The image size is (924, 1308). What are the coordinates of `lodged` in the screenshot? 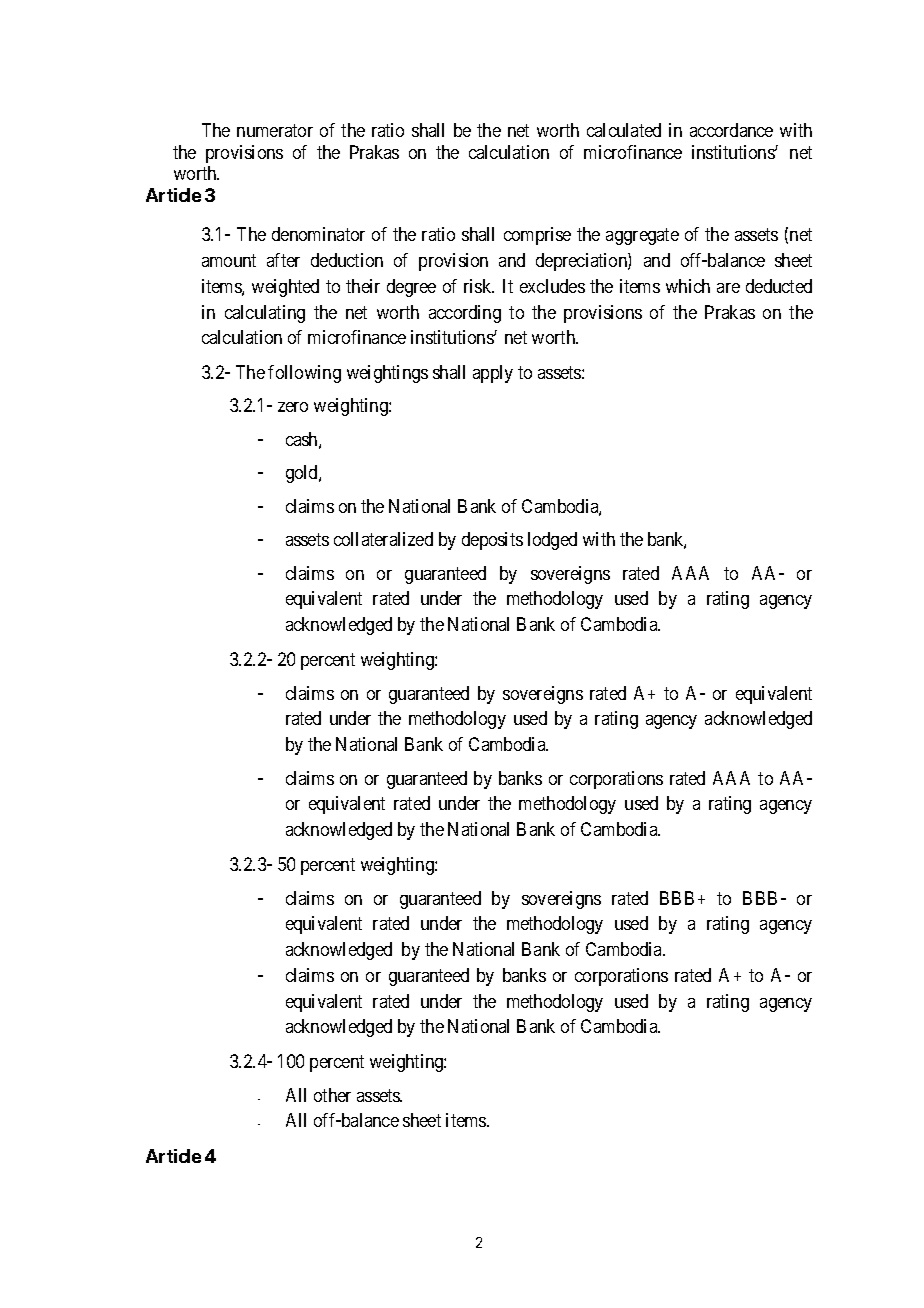 It's located at (552, 541).
